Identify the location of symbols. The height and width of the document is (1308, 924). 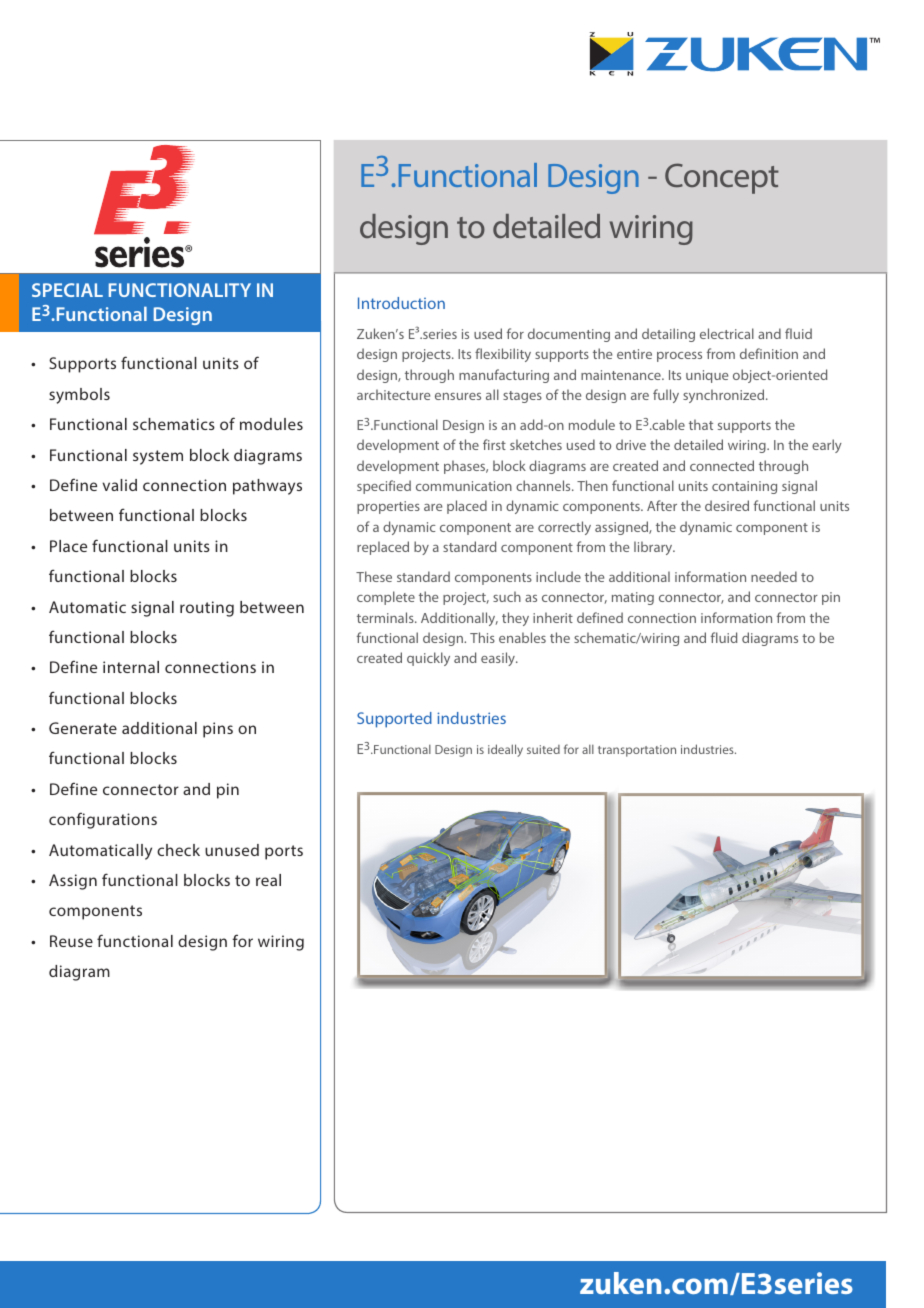
(79, 396).
